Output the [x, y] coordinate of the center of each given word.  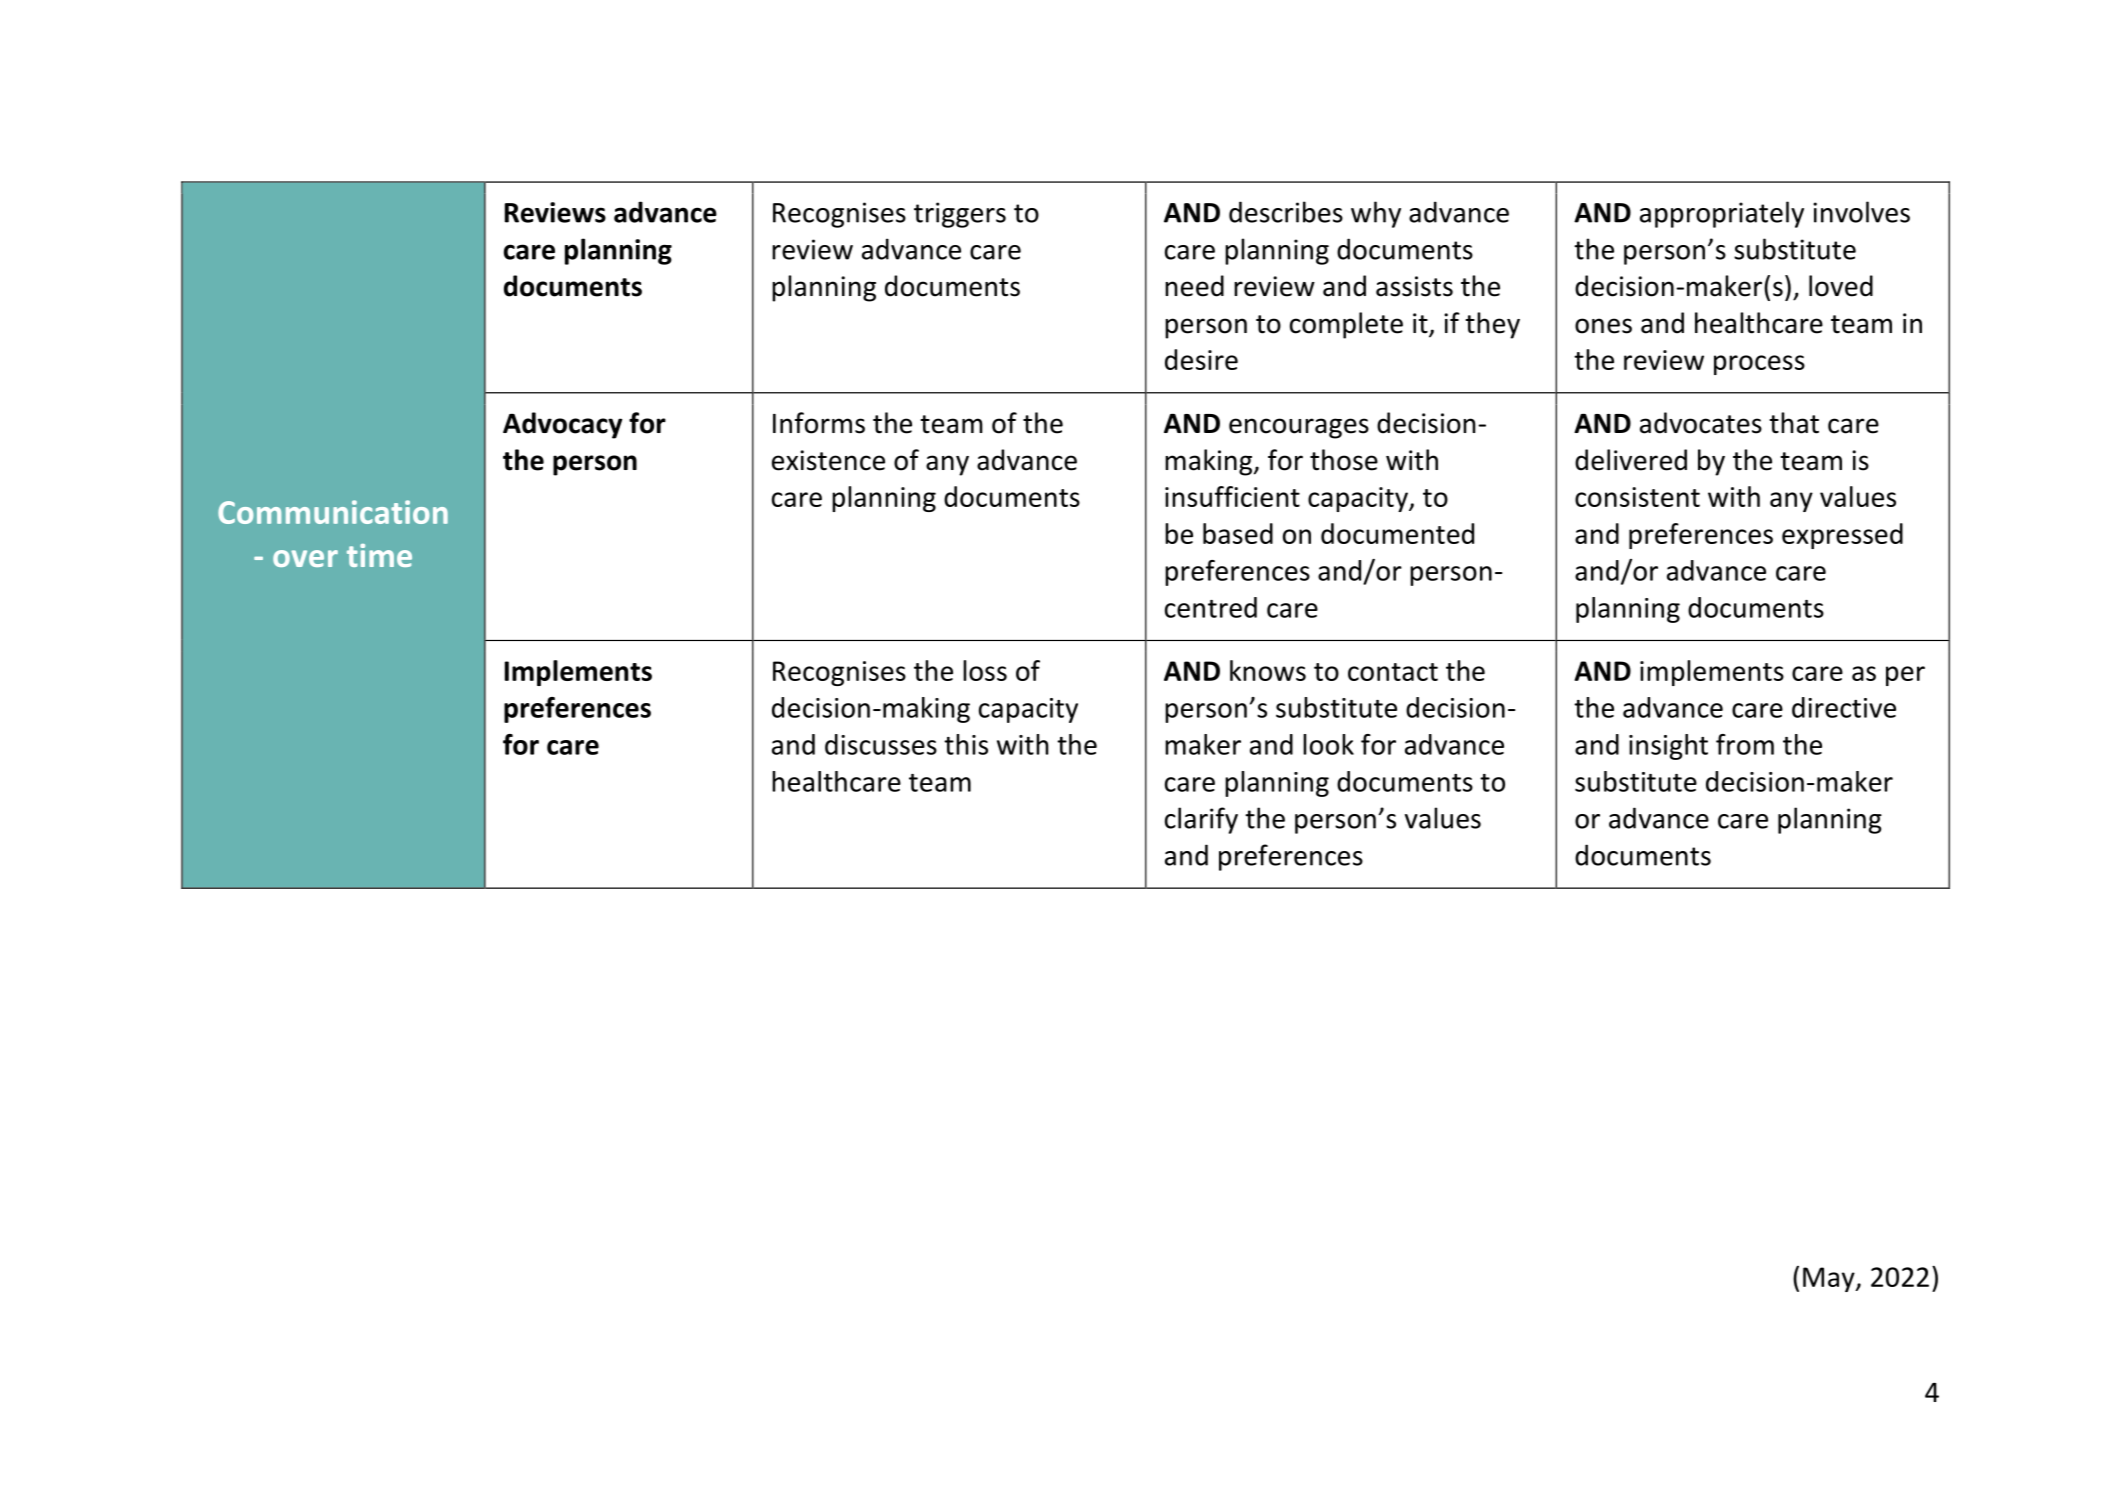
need [1194, 286]
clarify [1201, 820]
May [1830, 1279]
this [966, 744]
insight [1668, 747]
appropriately [1722, 214]
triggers [960, 215]
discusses [881, 744]
